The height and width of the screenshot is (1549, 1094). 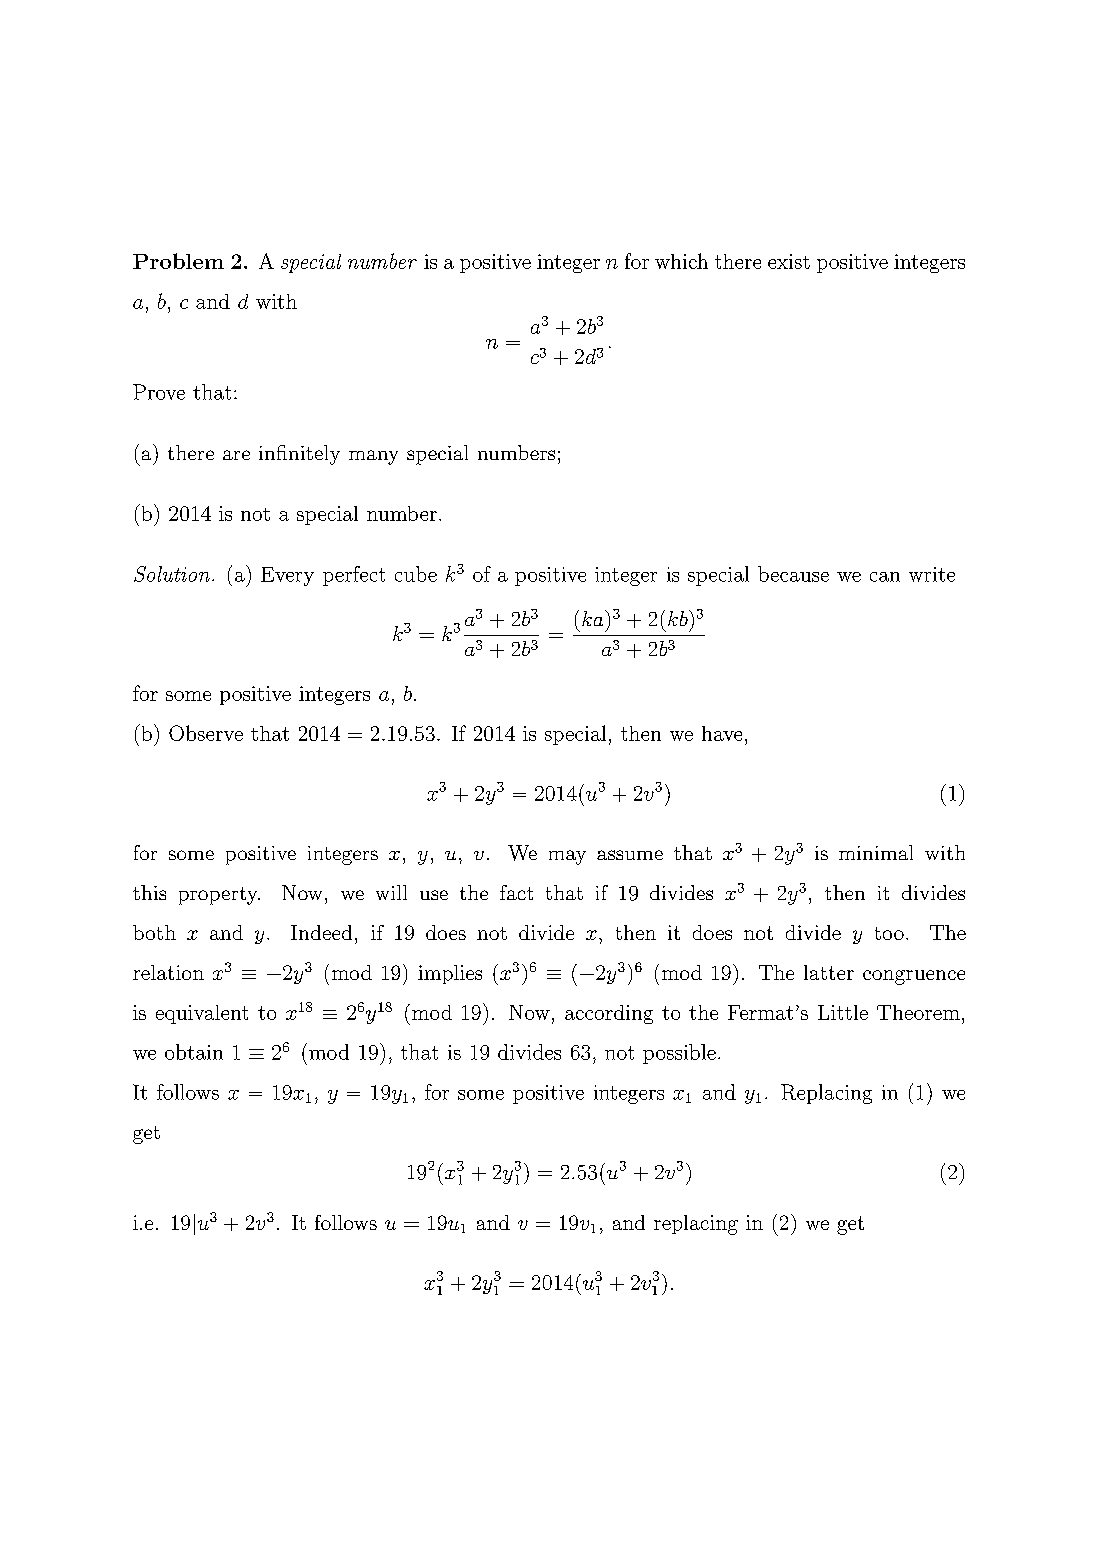 I want to click on which, so click(x=681, y=261).
